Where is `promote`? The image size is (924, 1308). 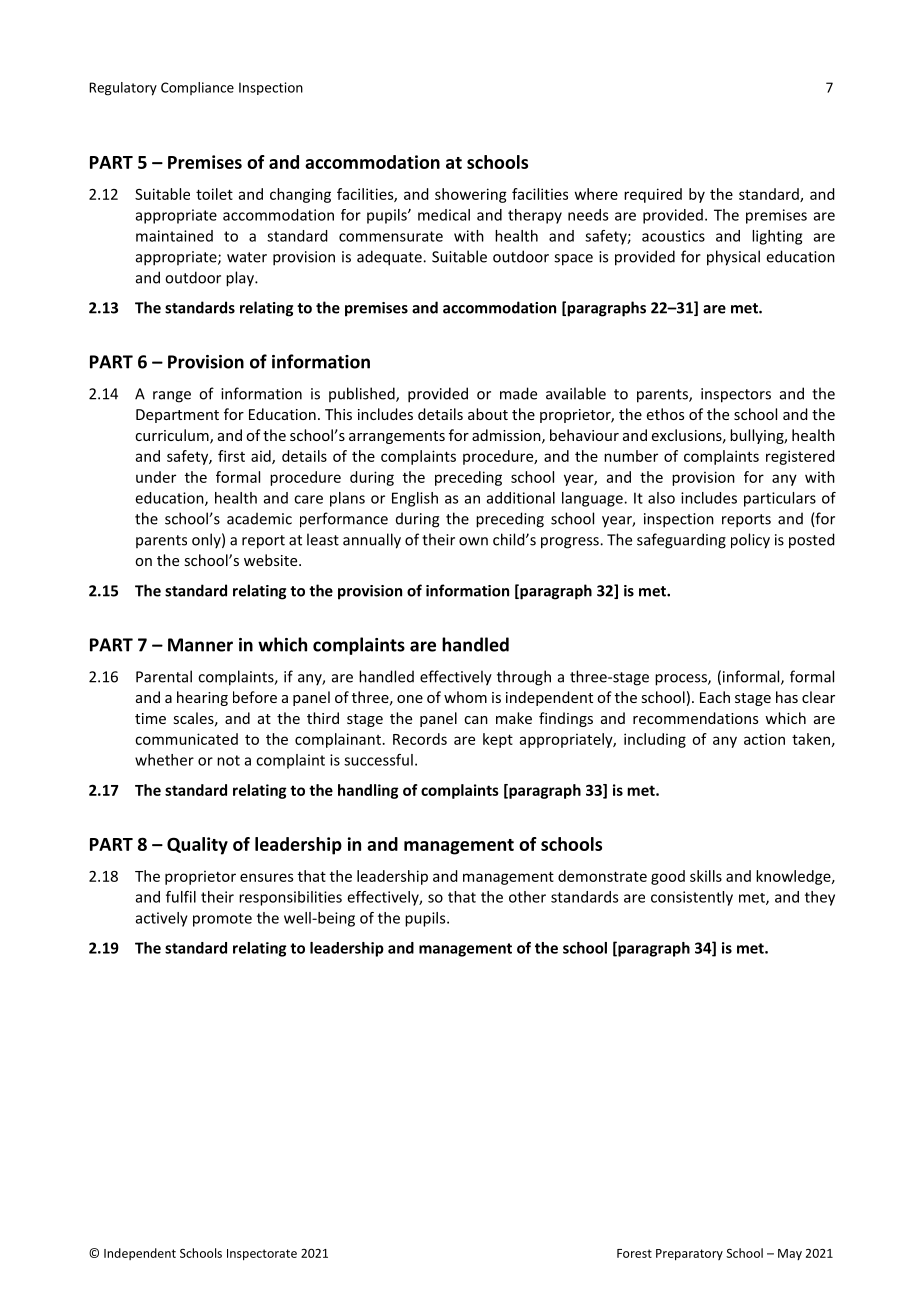 promote is located at coordinates (222, 920).
